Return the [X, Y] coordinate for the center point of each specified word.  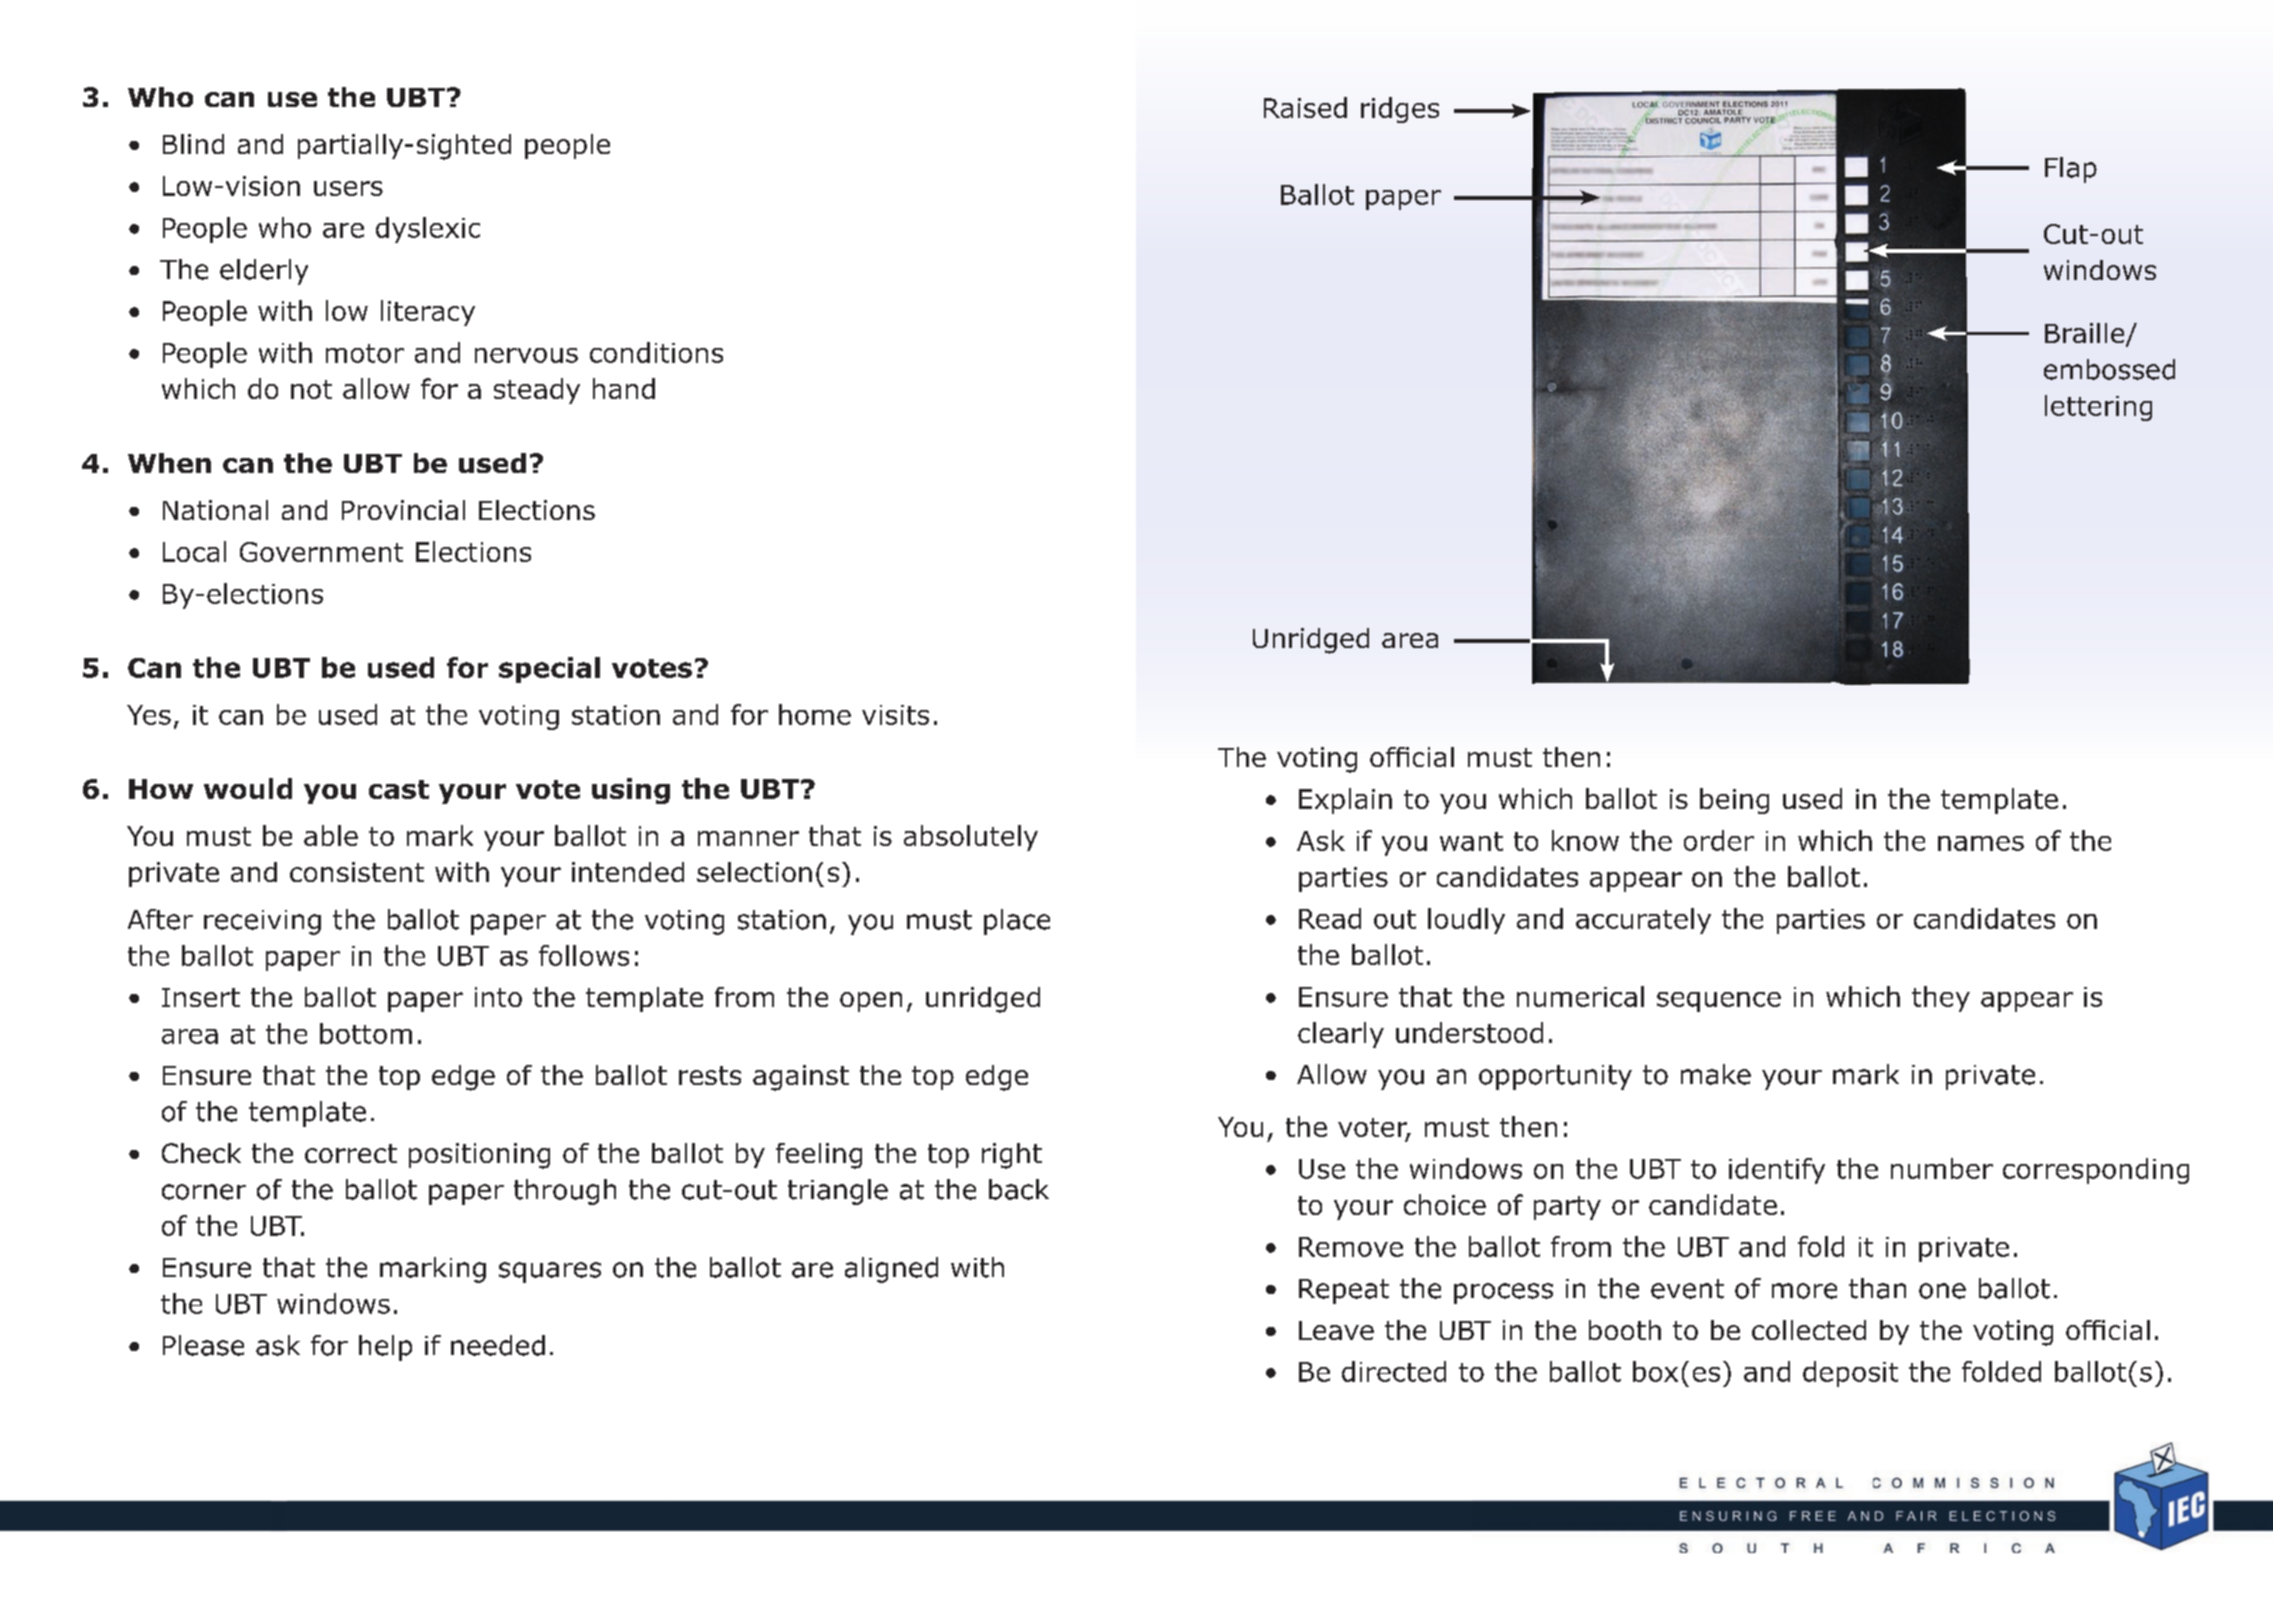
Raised [1305, 107]
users [348, 188]
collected [1809, 1330]
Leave [1336, 1330]
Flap [2071, 170]
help [385, 1348]
